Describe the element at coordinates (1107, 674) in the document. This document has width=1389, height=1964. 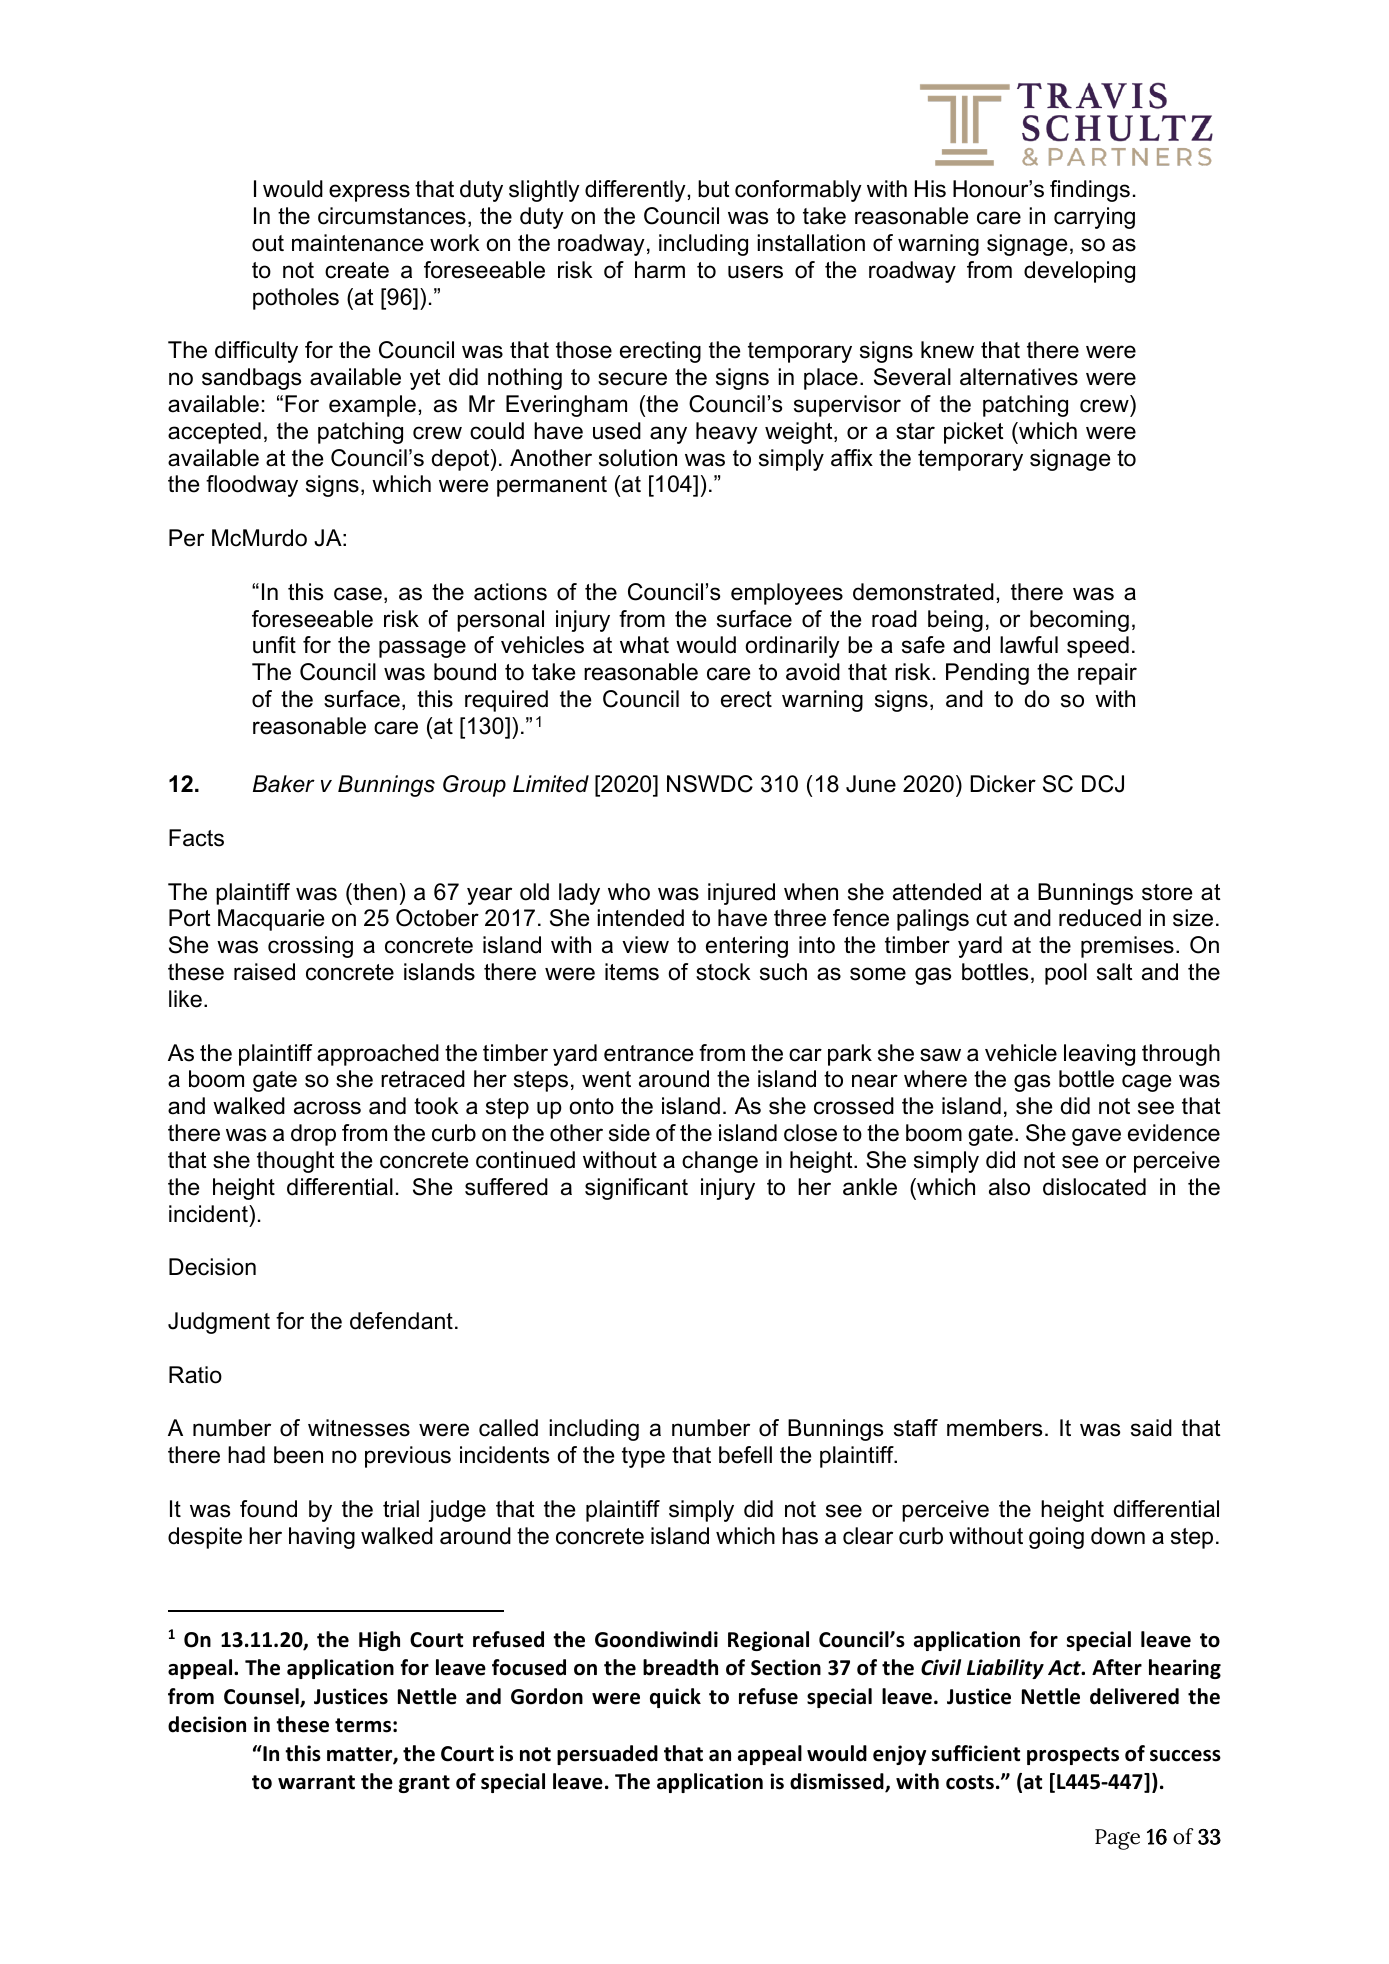
I see `repair` at that location.
